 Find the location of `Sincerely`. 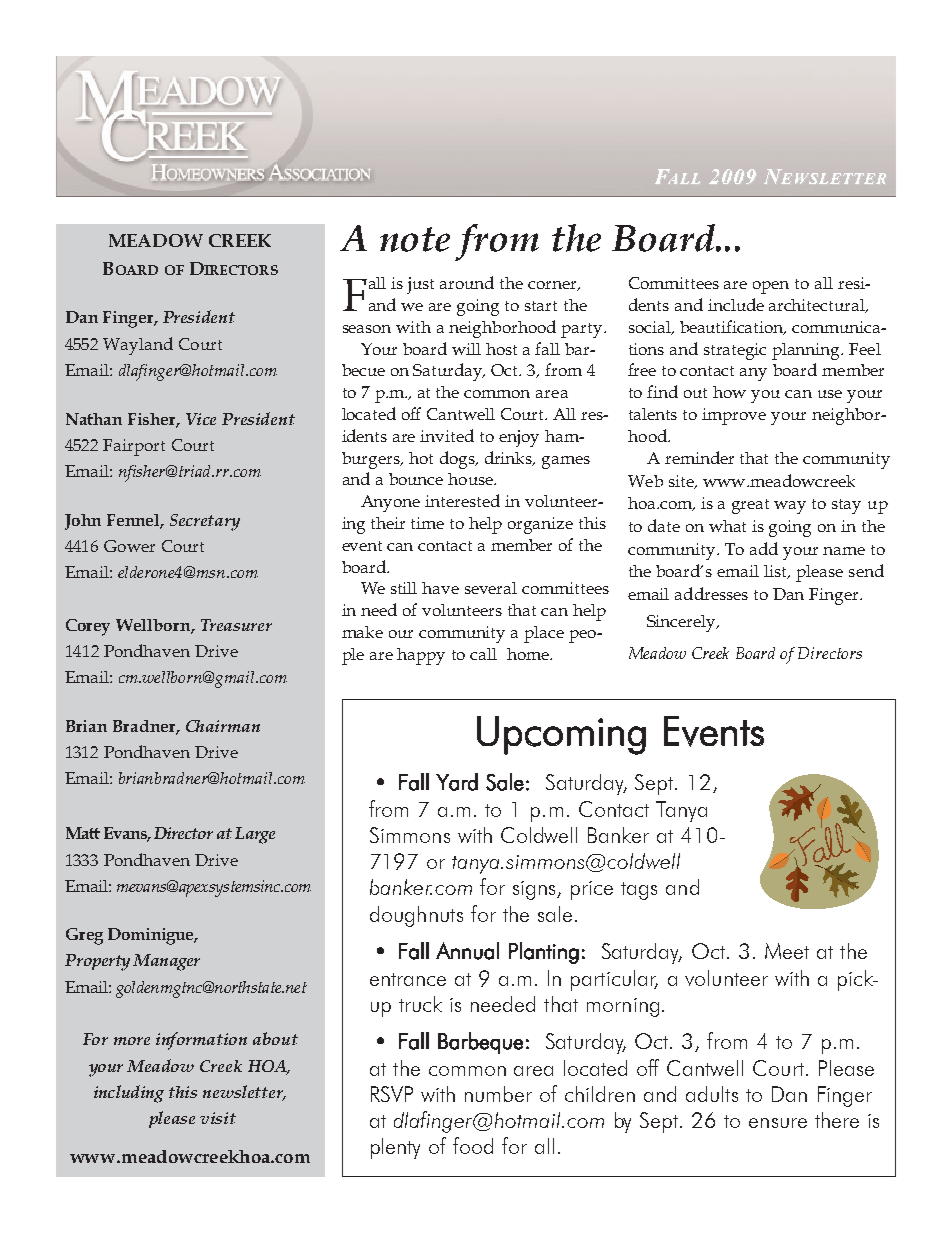

Sincerely is located at coordinates (682, 623).
